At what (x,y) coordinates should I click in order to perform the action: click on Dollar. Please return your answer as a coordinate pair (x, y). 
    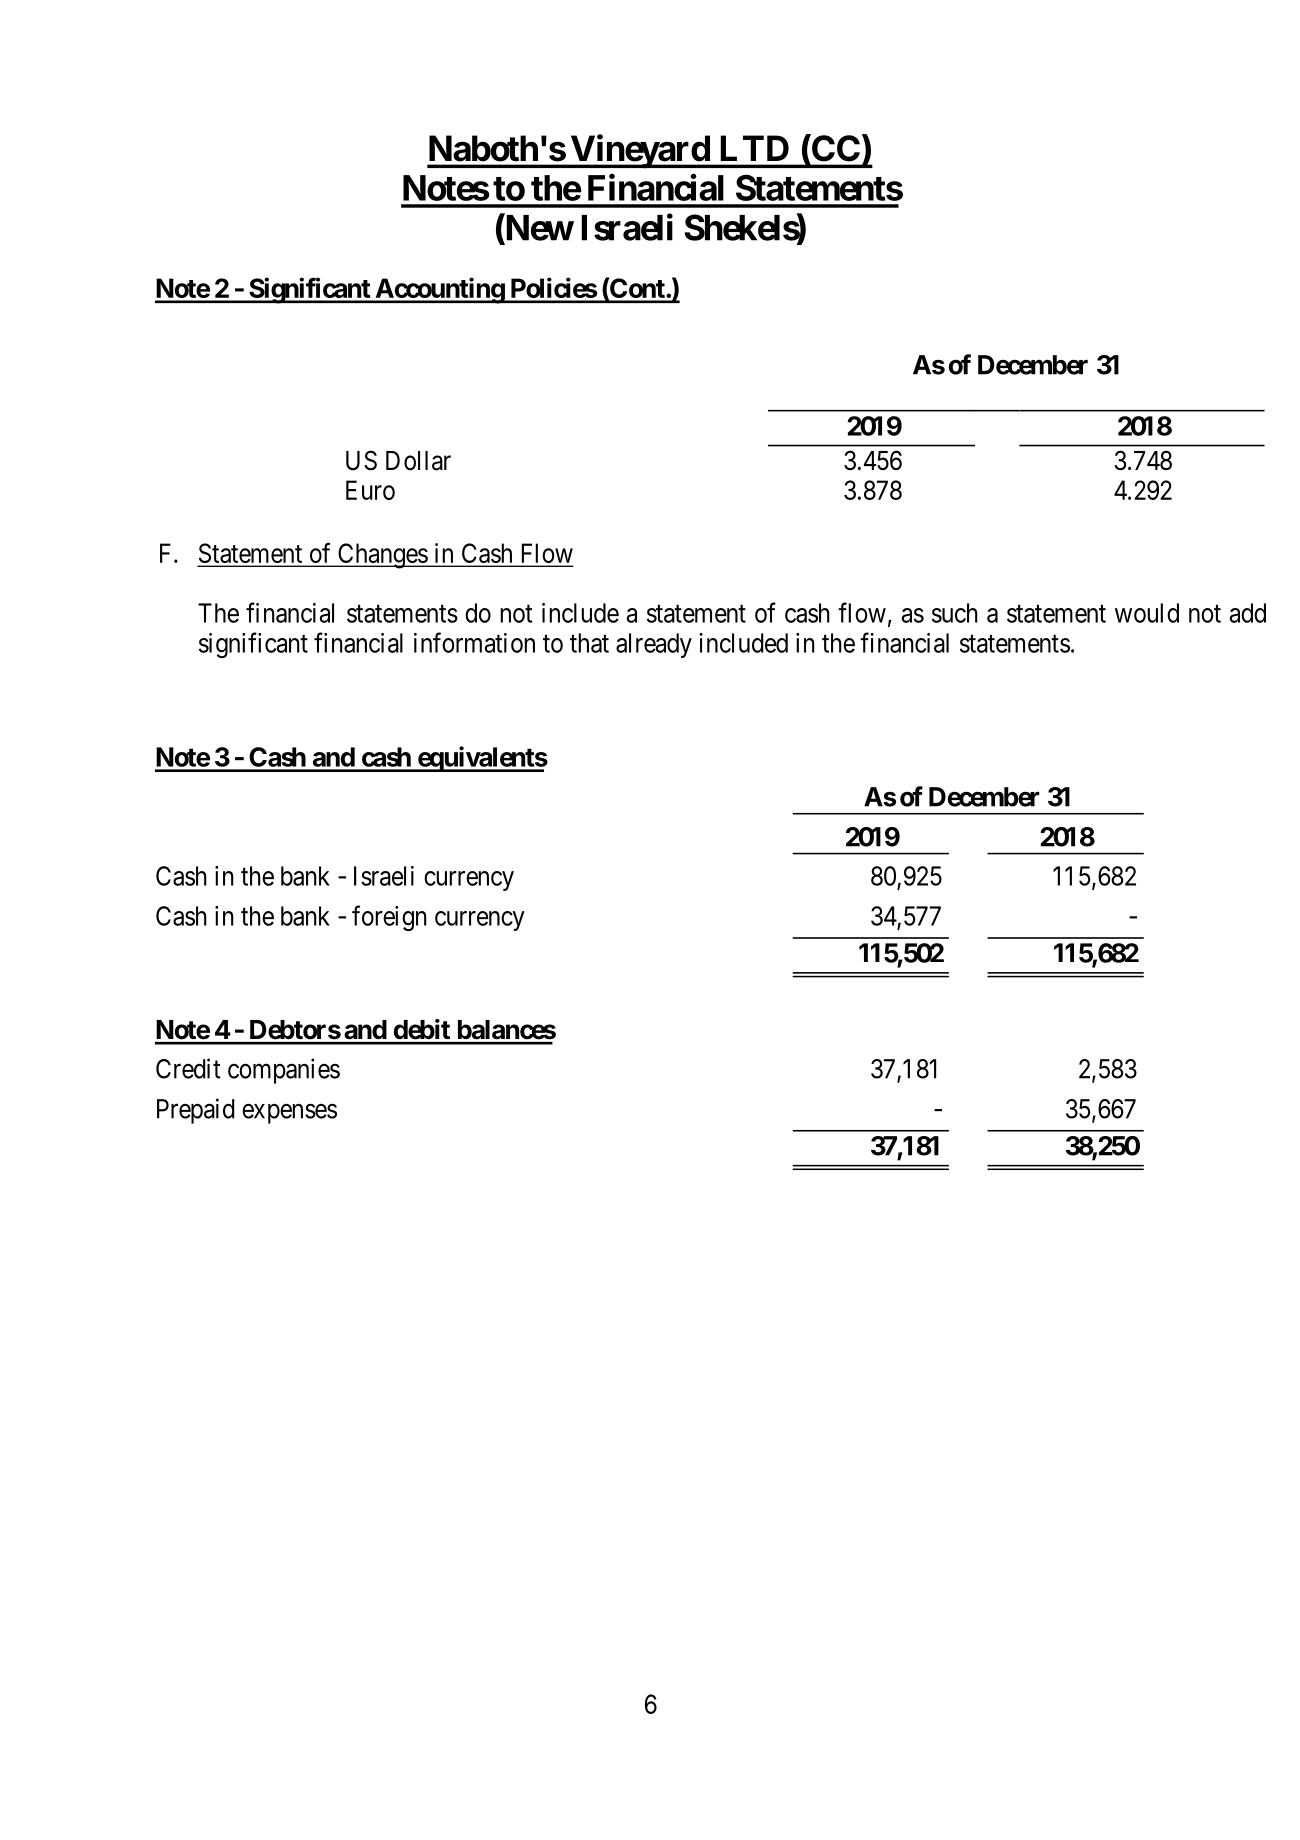
    Looking at the image, I should click on (418, 461).
